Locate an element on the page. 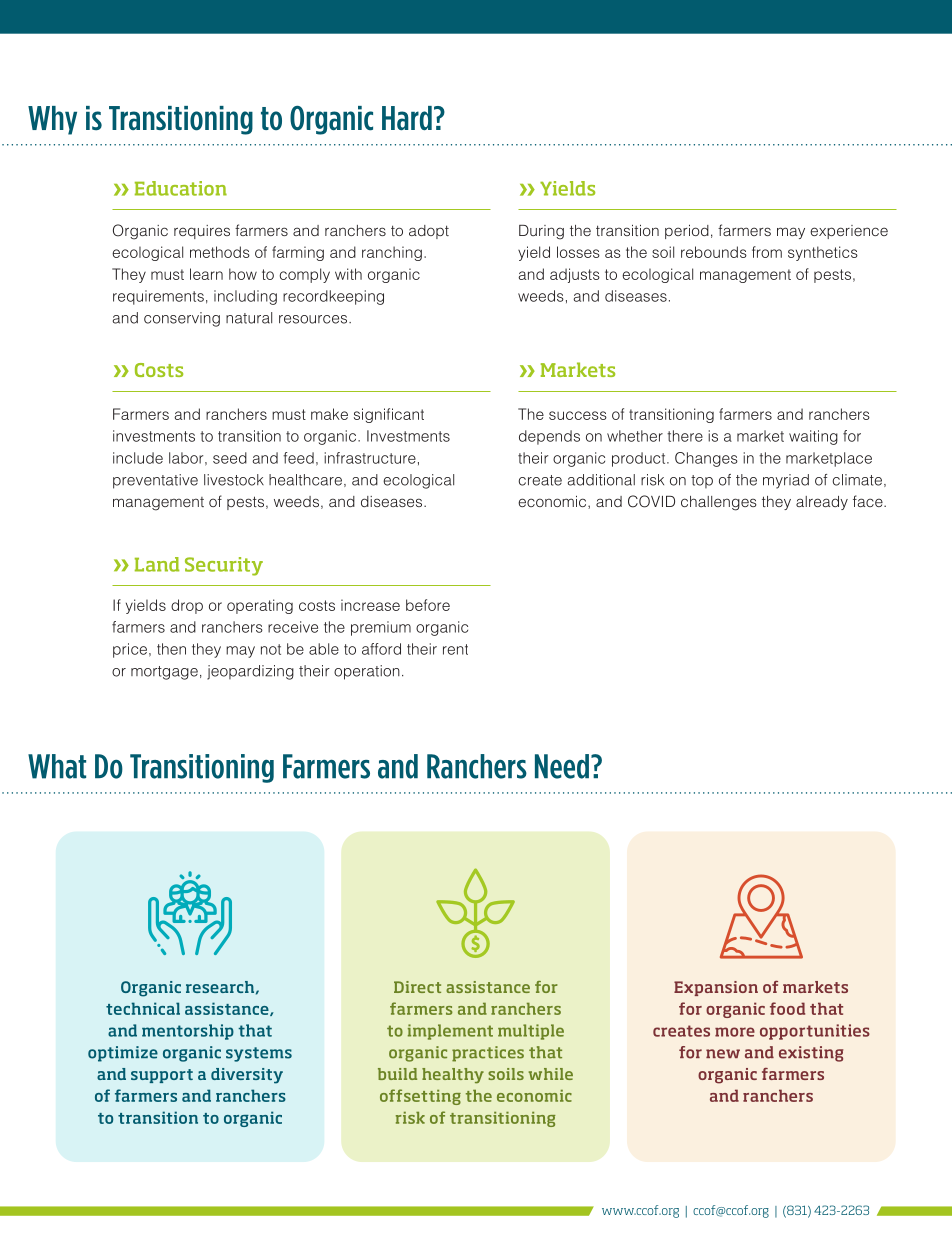 The height and width of the image is (1233, 952). before is located at coordinates (428, 605).
